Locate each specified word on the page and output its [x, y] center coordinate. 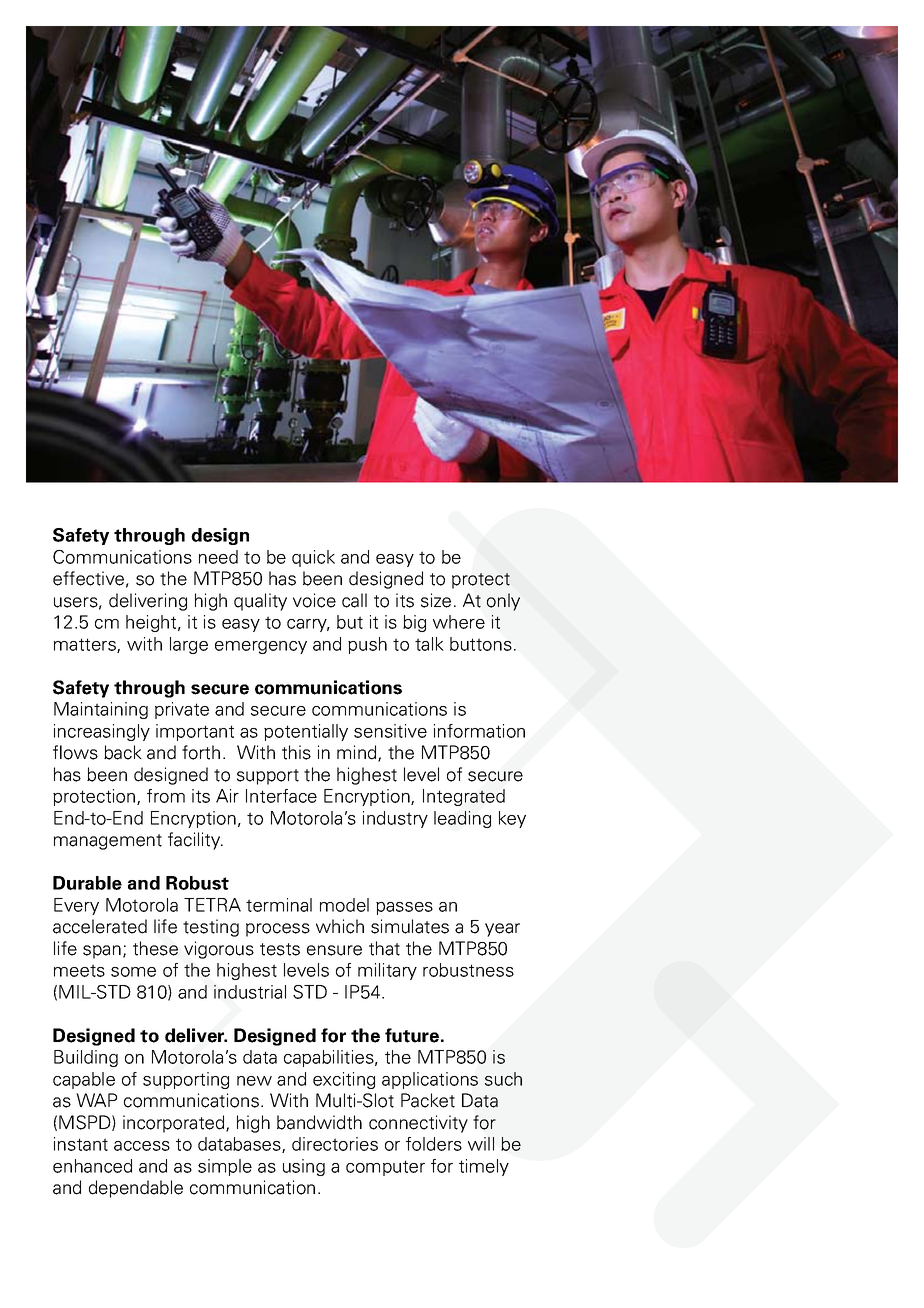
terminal [279, 905]
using [304, 1167]
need [218, 557]
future [412, 1035]
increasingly [102, 732]
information [479, 731]
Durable [87, 883]
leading [462, 819]
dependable [136, 1189]
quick [313, 558]
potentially [306, 732]
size [436, 600]
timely [484, 1167]
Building [86, 1058]
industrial [250, 992]
